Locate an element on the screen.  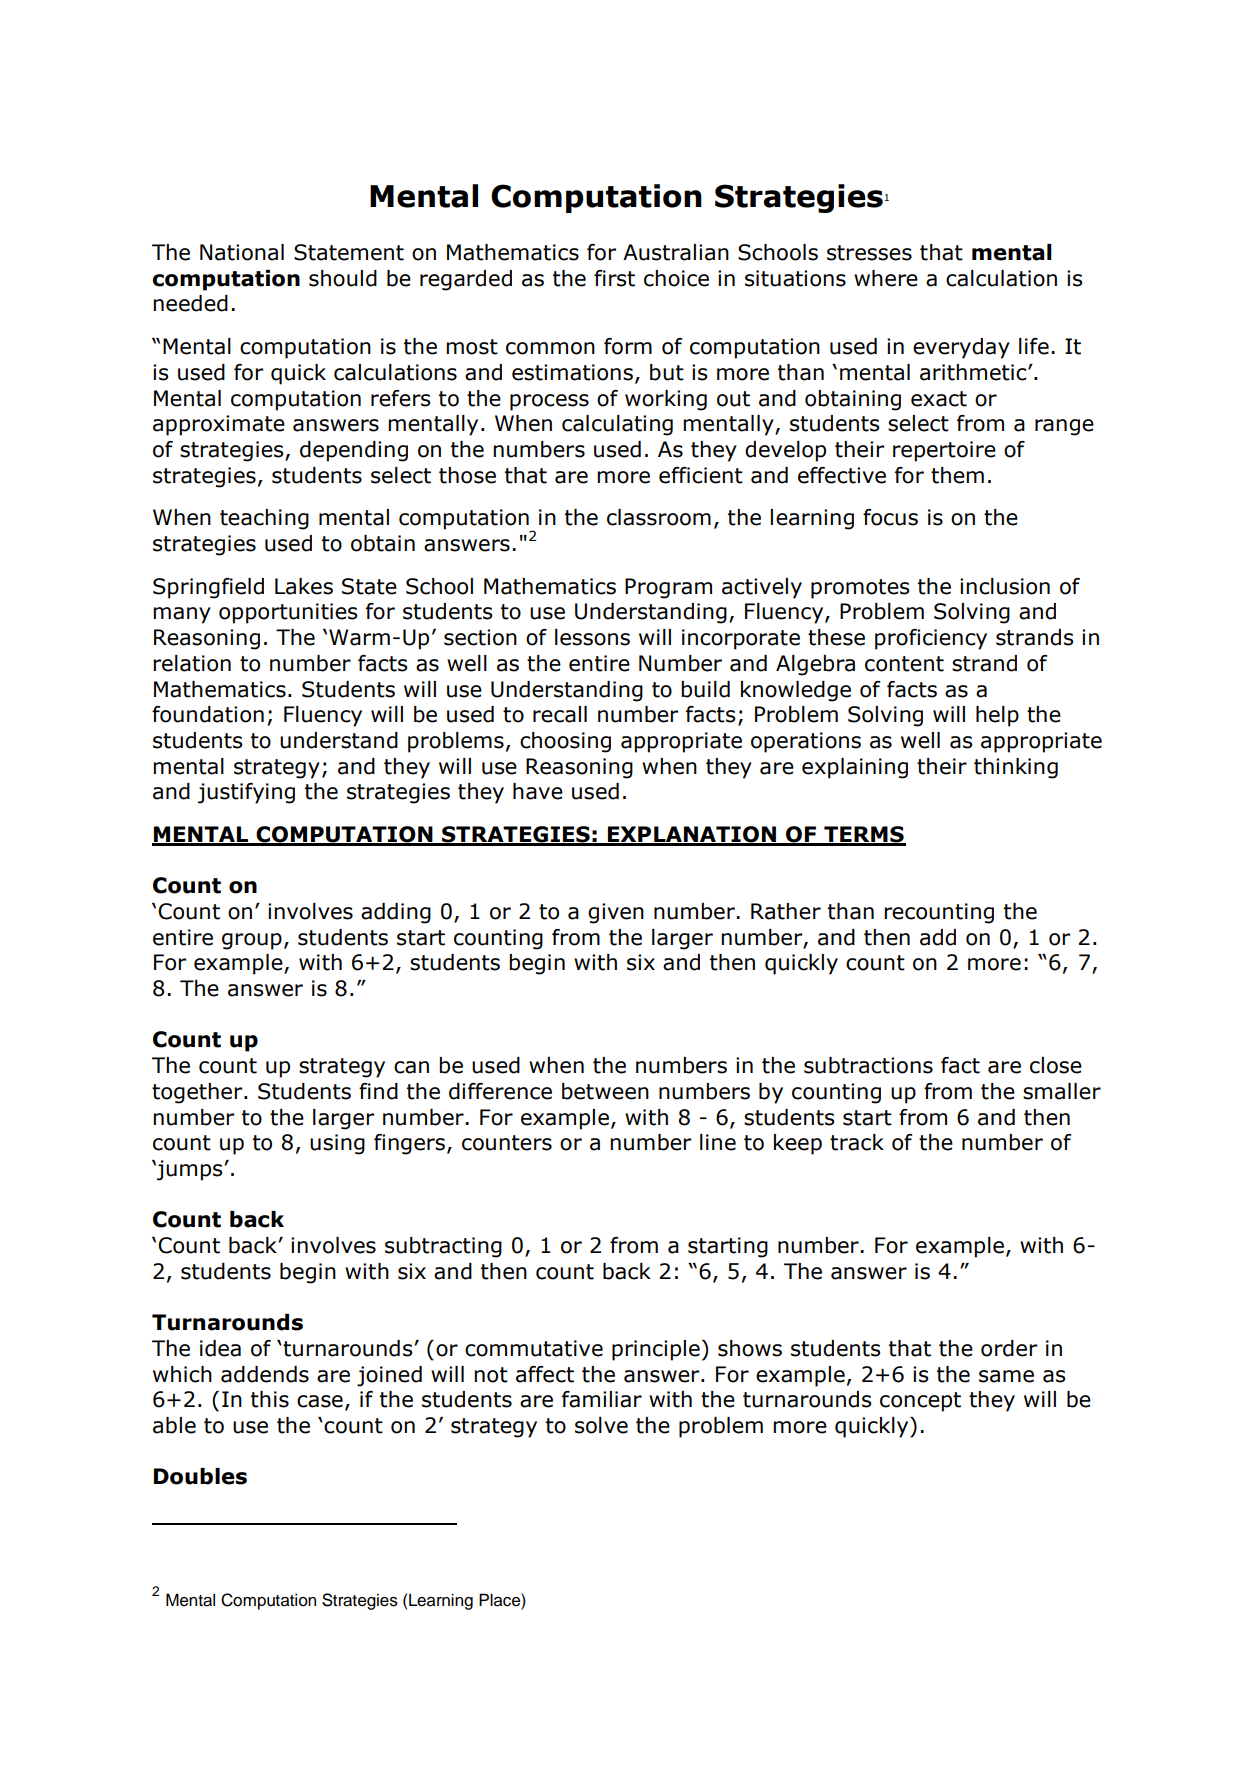
where is located at coordinates (886, 278).
